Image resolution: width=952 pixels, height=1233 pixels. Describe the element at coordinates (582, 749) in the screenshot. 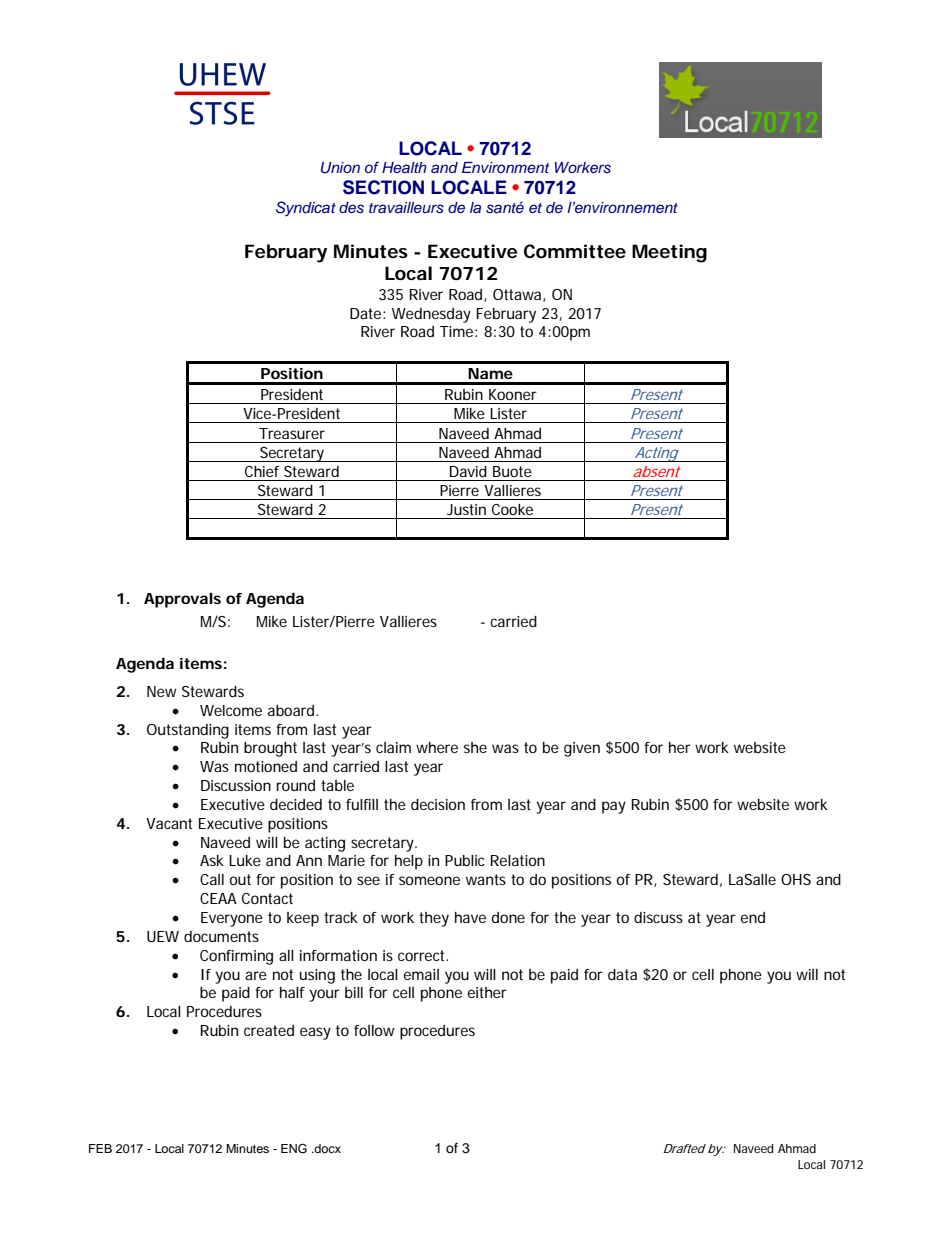

I see `given` at that location.
